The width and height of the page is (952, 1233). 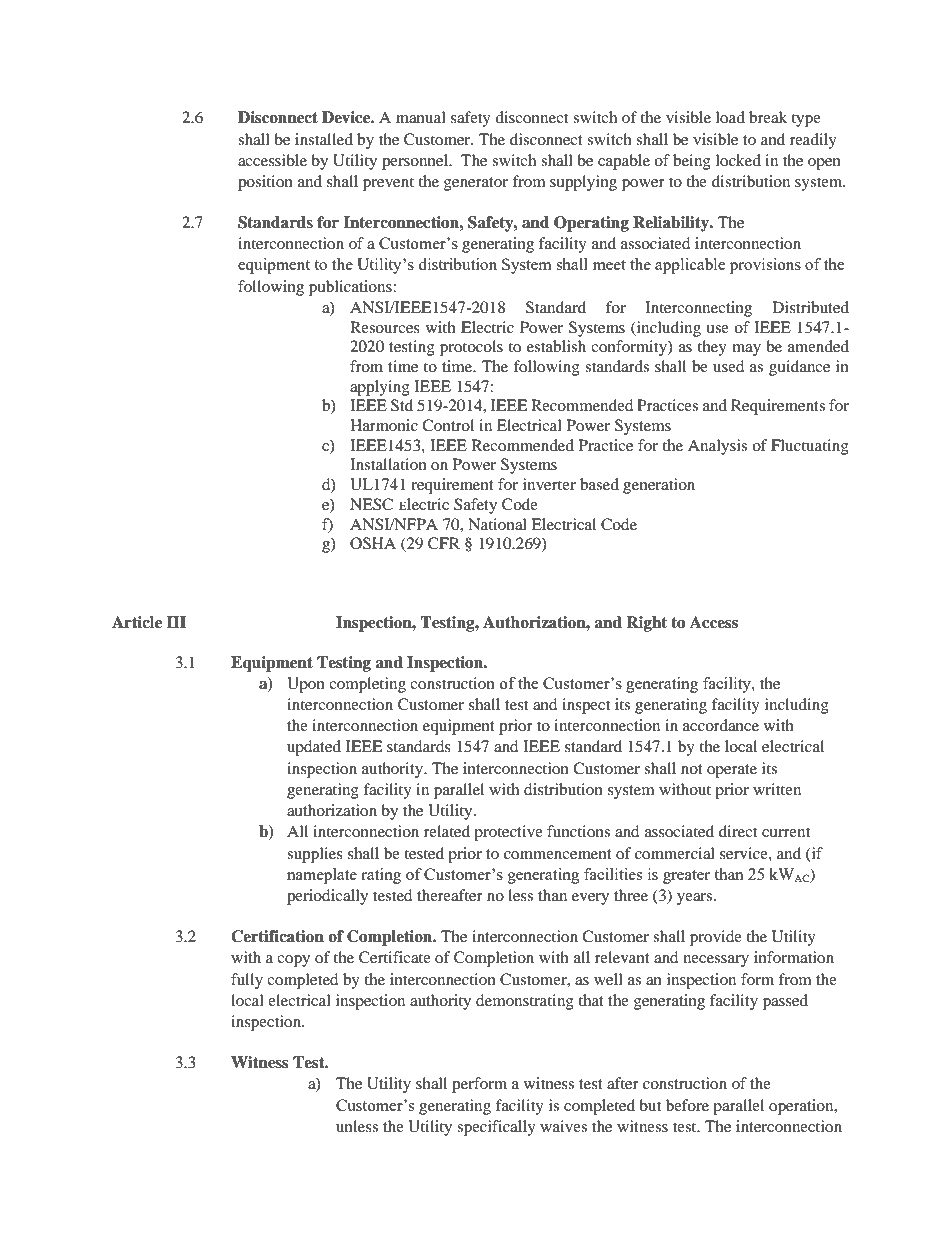 What do you see at coordinates (380, 388) in the page?
I see `applying` at bounding box center [380, 388].
